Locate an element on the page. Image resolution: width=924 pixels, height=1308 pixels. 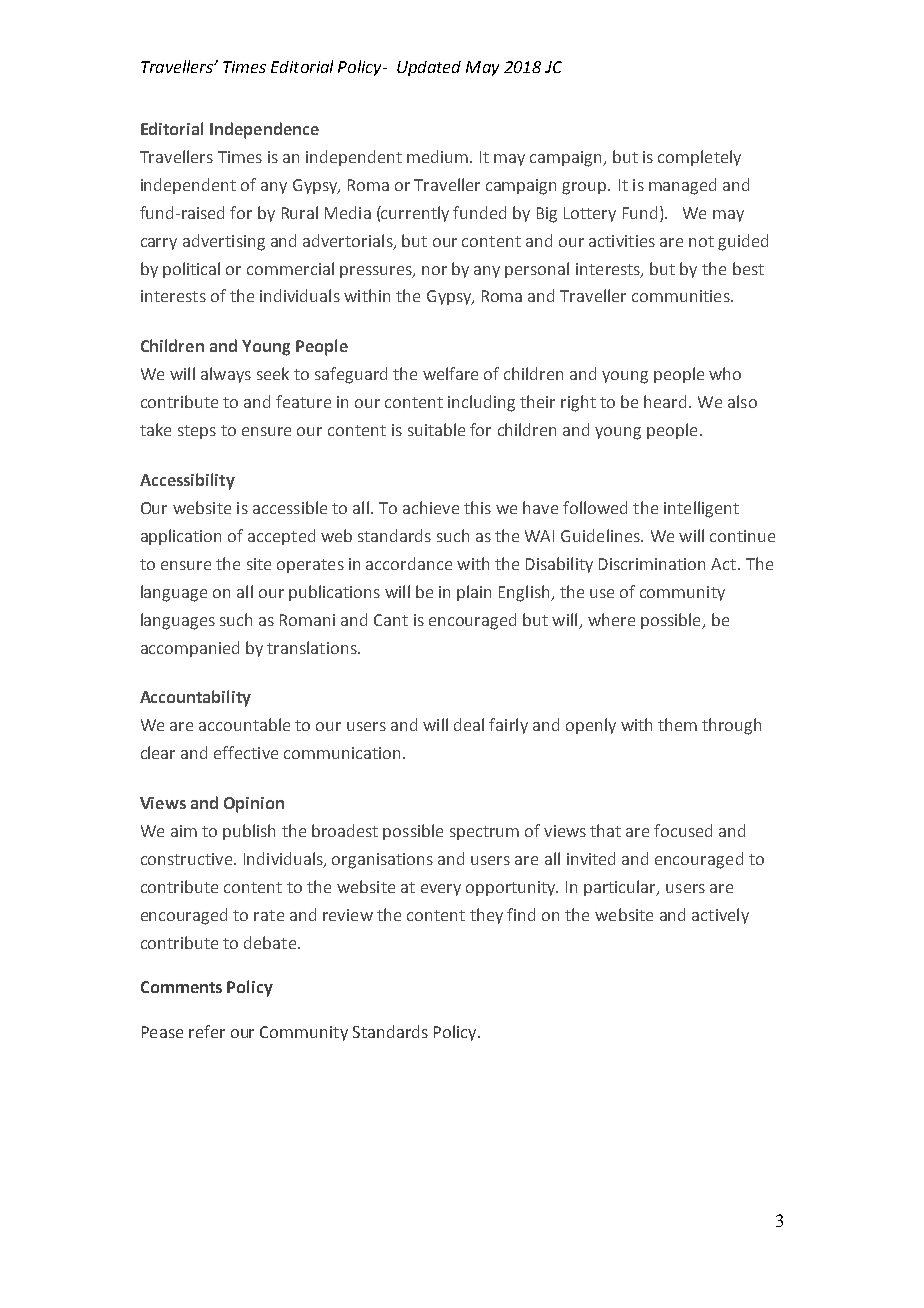
completely is located at coordinates (699, 158).
